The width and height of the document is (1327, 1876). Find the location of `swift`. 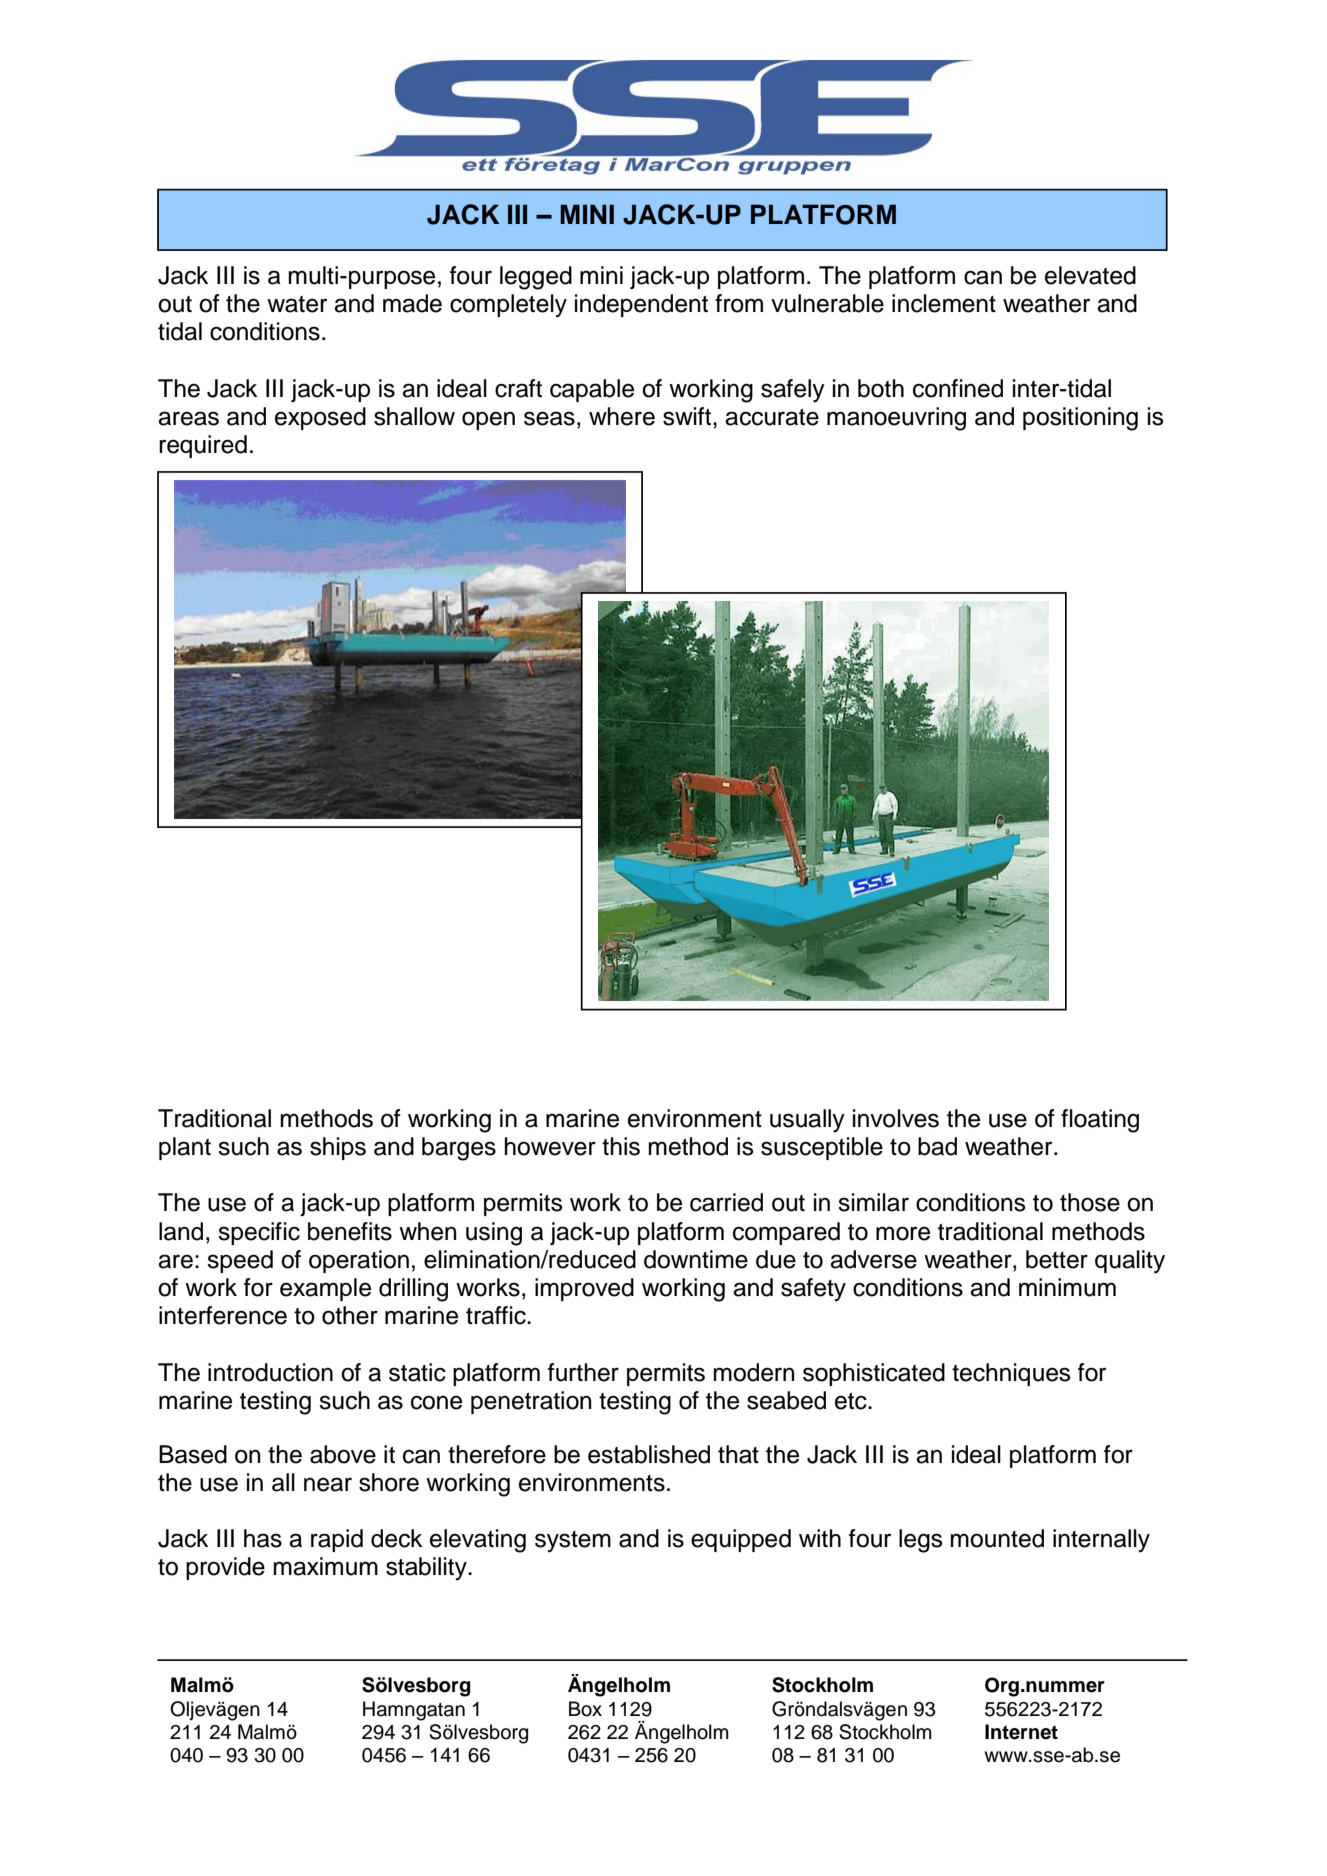

swift is located at coordinates (688, 416).
